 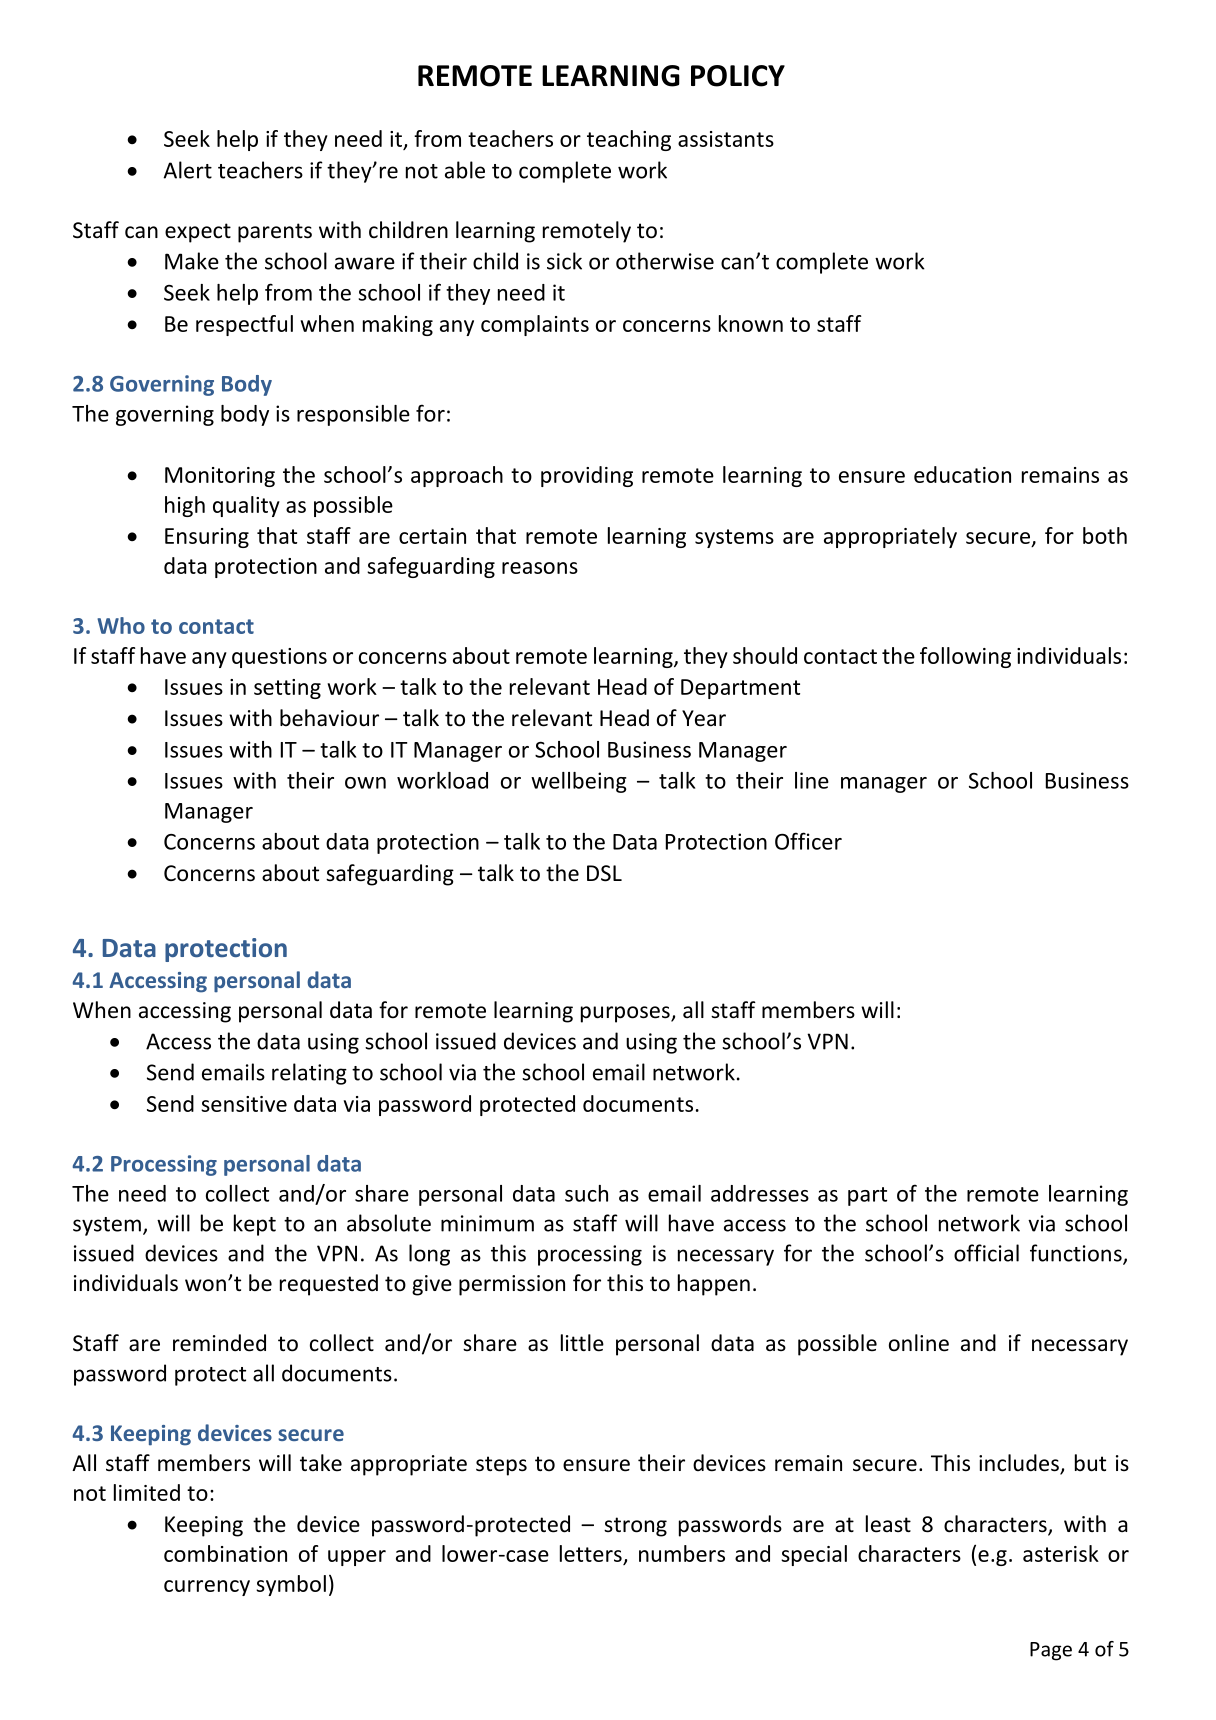 What do you see at coordinates (187, 170) in the page?
I see `Alert` at bounding box center [187, 170].
